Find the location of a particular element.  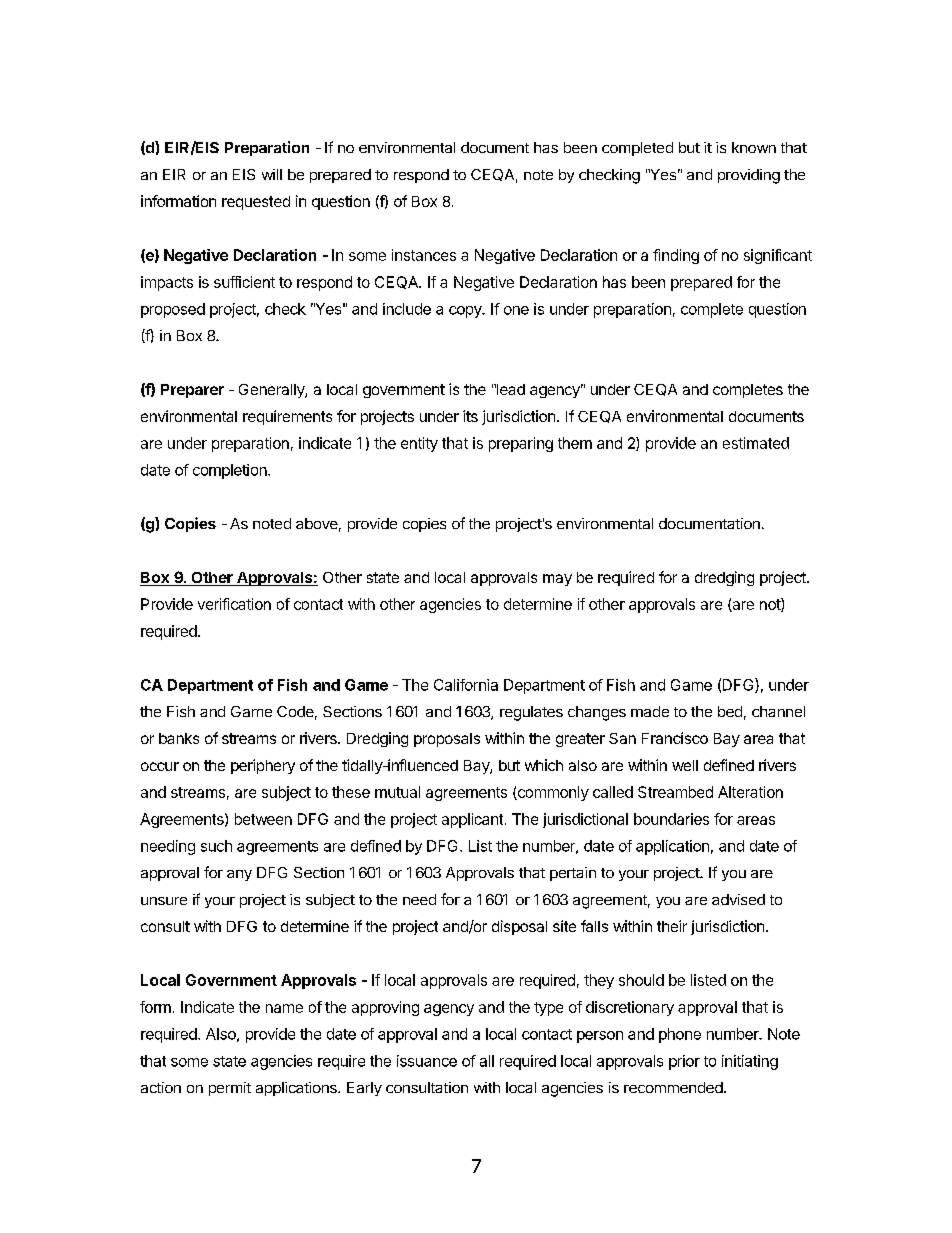

instances is located at coordinates (424, 255).
